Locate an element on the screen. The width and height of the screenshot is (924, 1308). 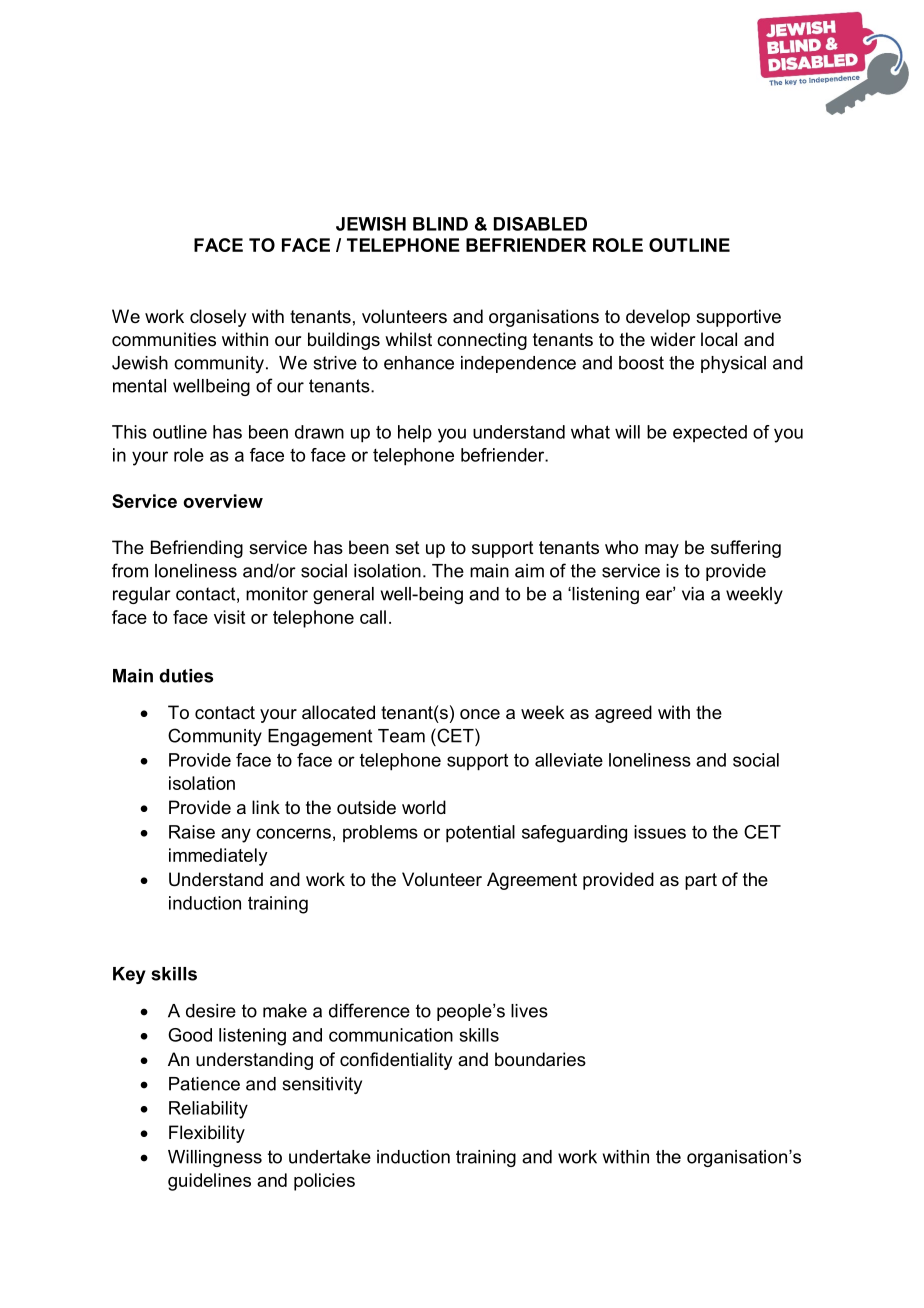
may is located at coordinates (662, 551).
